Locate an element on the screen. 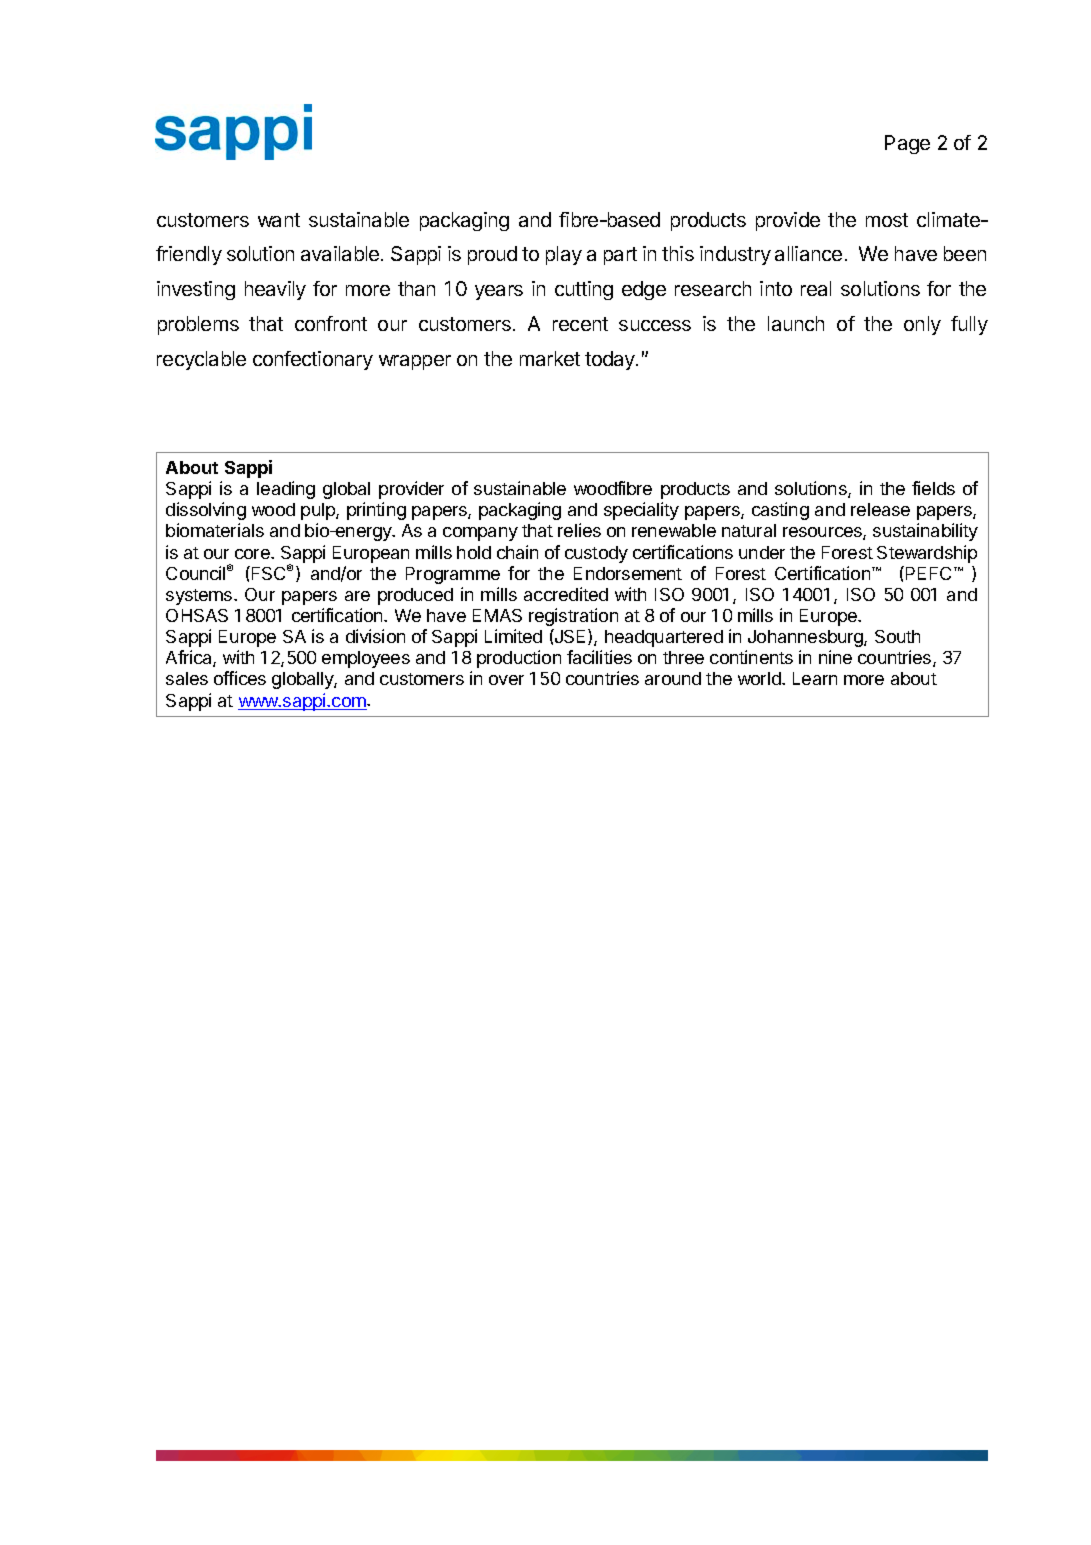  want is located at coordinates (279, 220).
